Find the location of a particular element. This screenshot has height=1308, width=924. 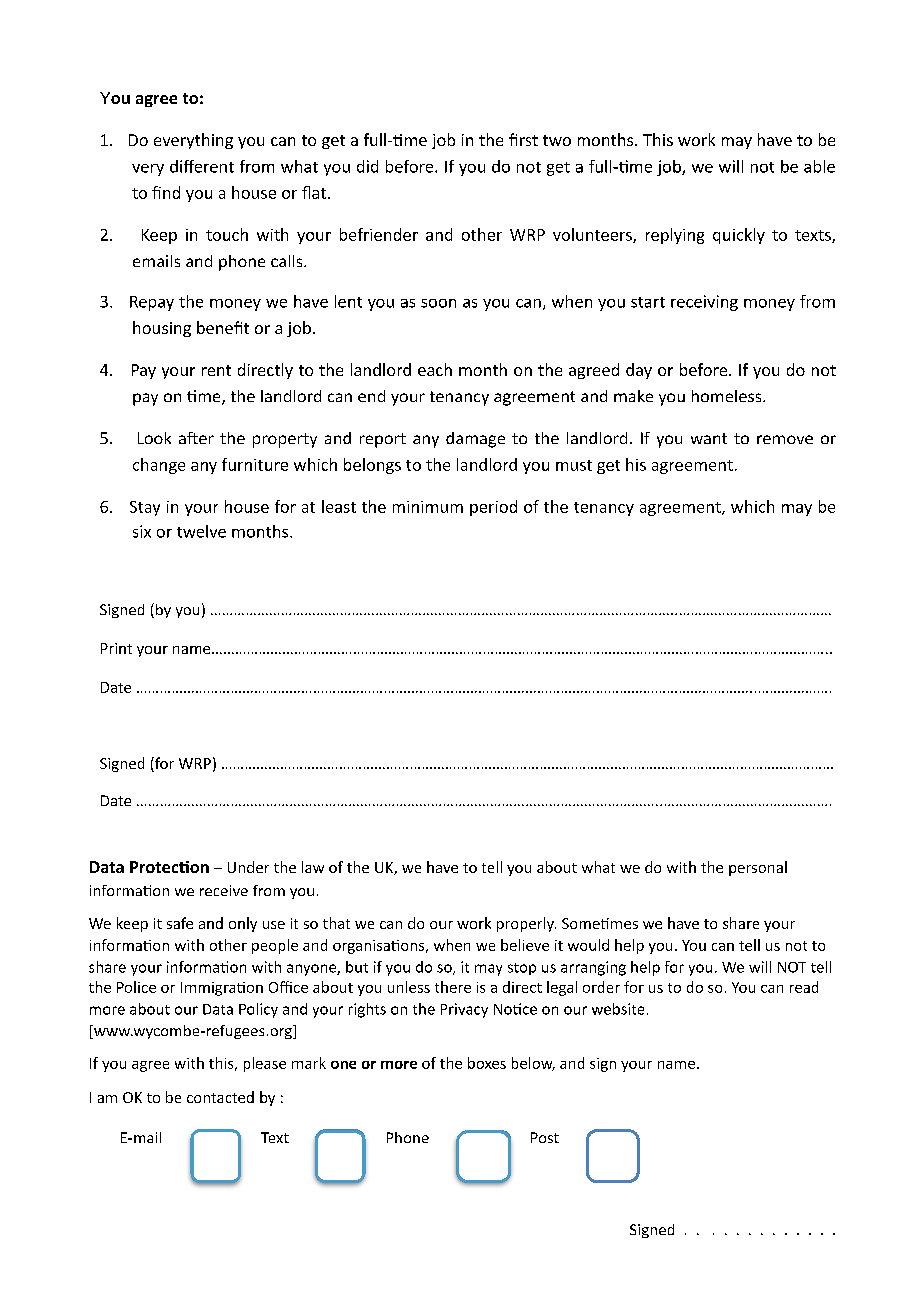

law is located at coordinates (313, 867).
